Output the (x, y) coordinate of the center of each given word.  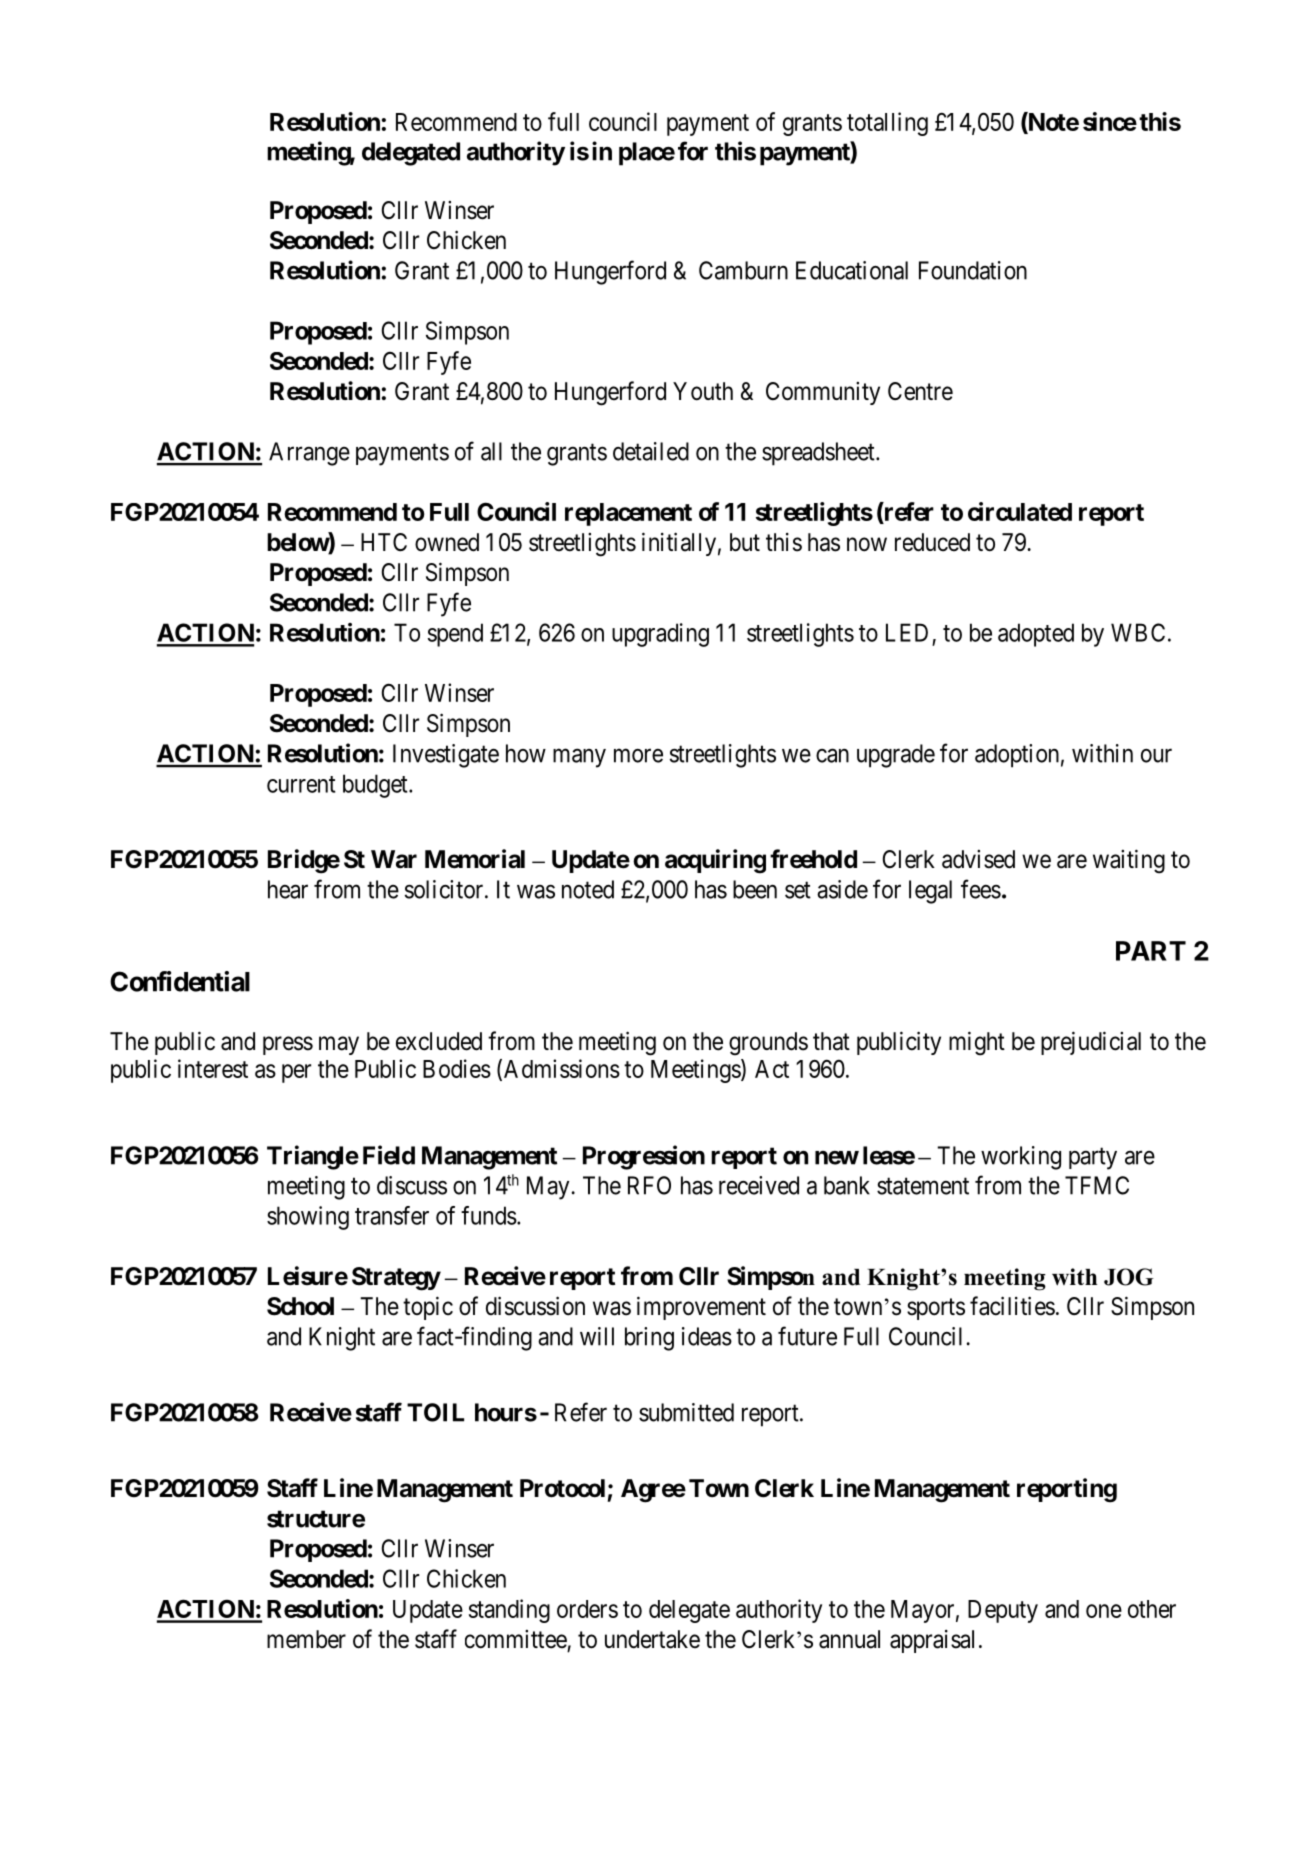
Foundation (973, 270)
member (306, 1639)
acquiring (715, 861)
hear (288, 889)
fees (981, 889)
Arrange (309, 454)
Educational (852, 270)
